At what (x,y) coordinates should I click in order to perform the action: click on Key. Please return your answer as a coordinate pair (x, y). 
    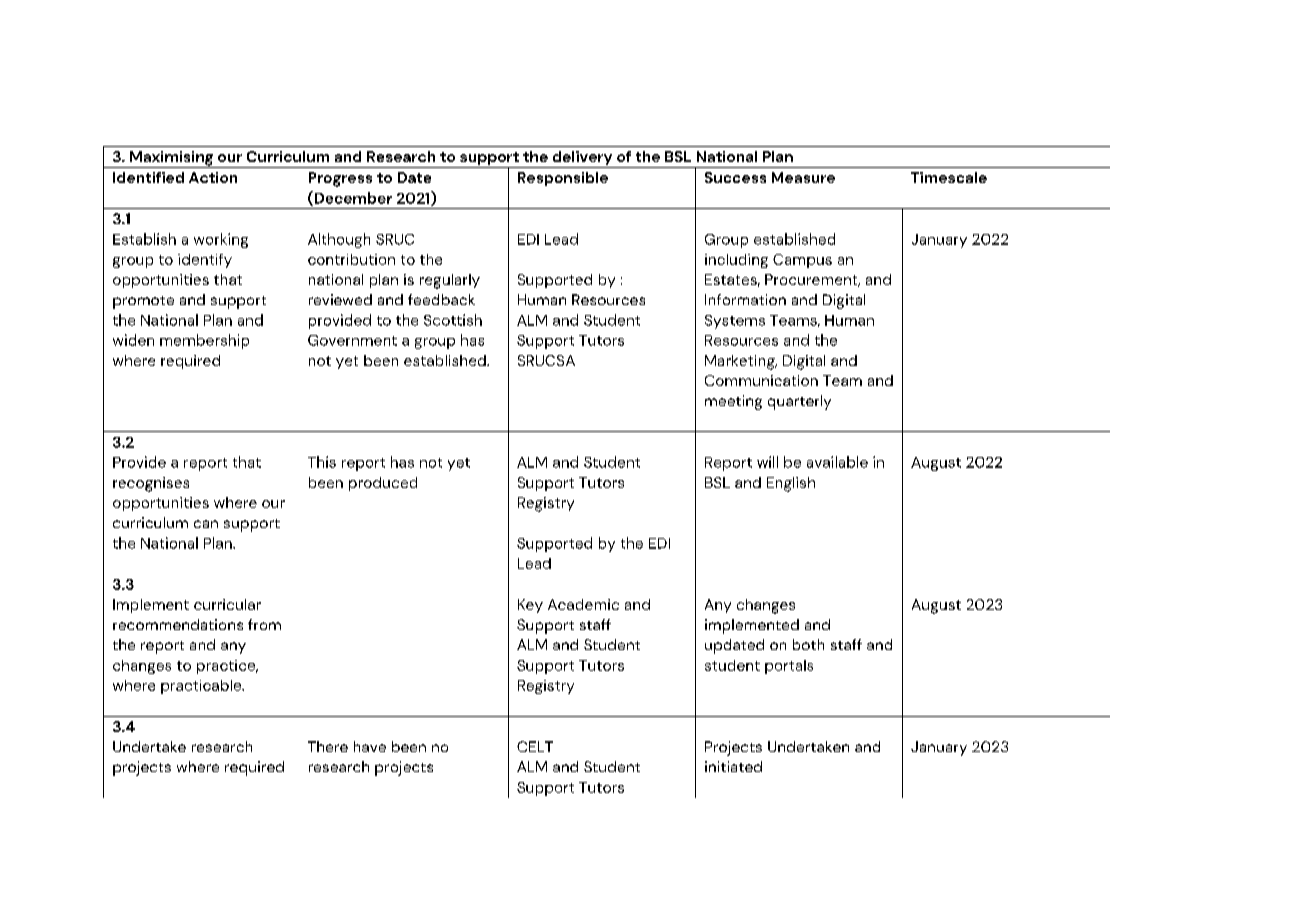
    Looking at the image, I should click on (530, 606).
